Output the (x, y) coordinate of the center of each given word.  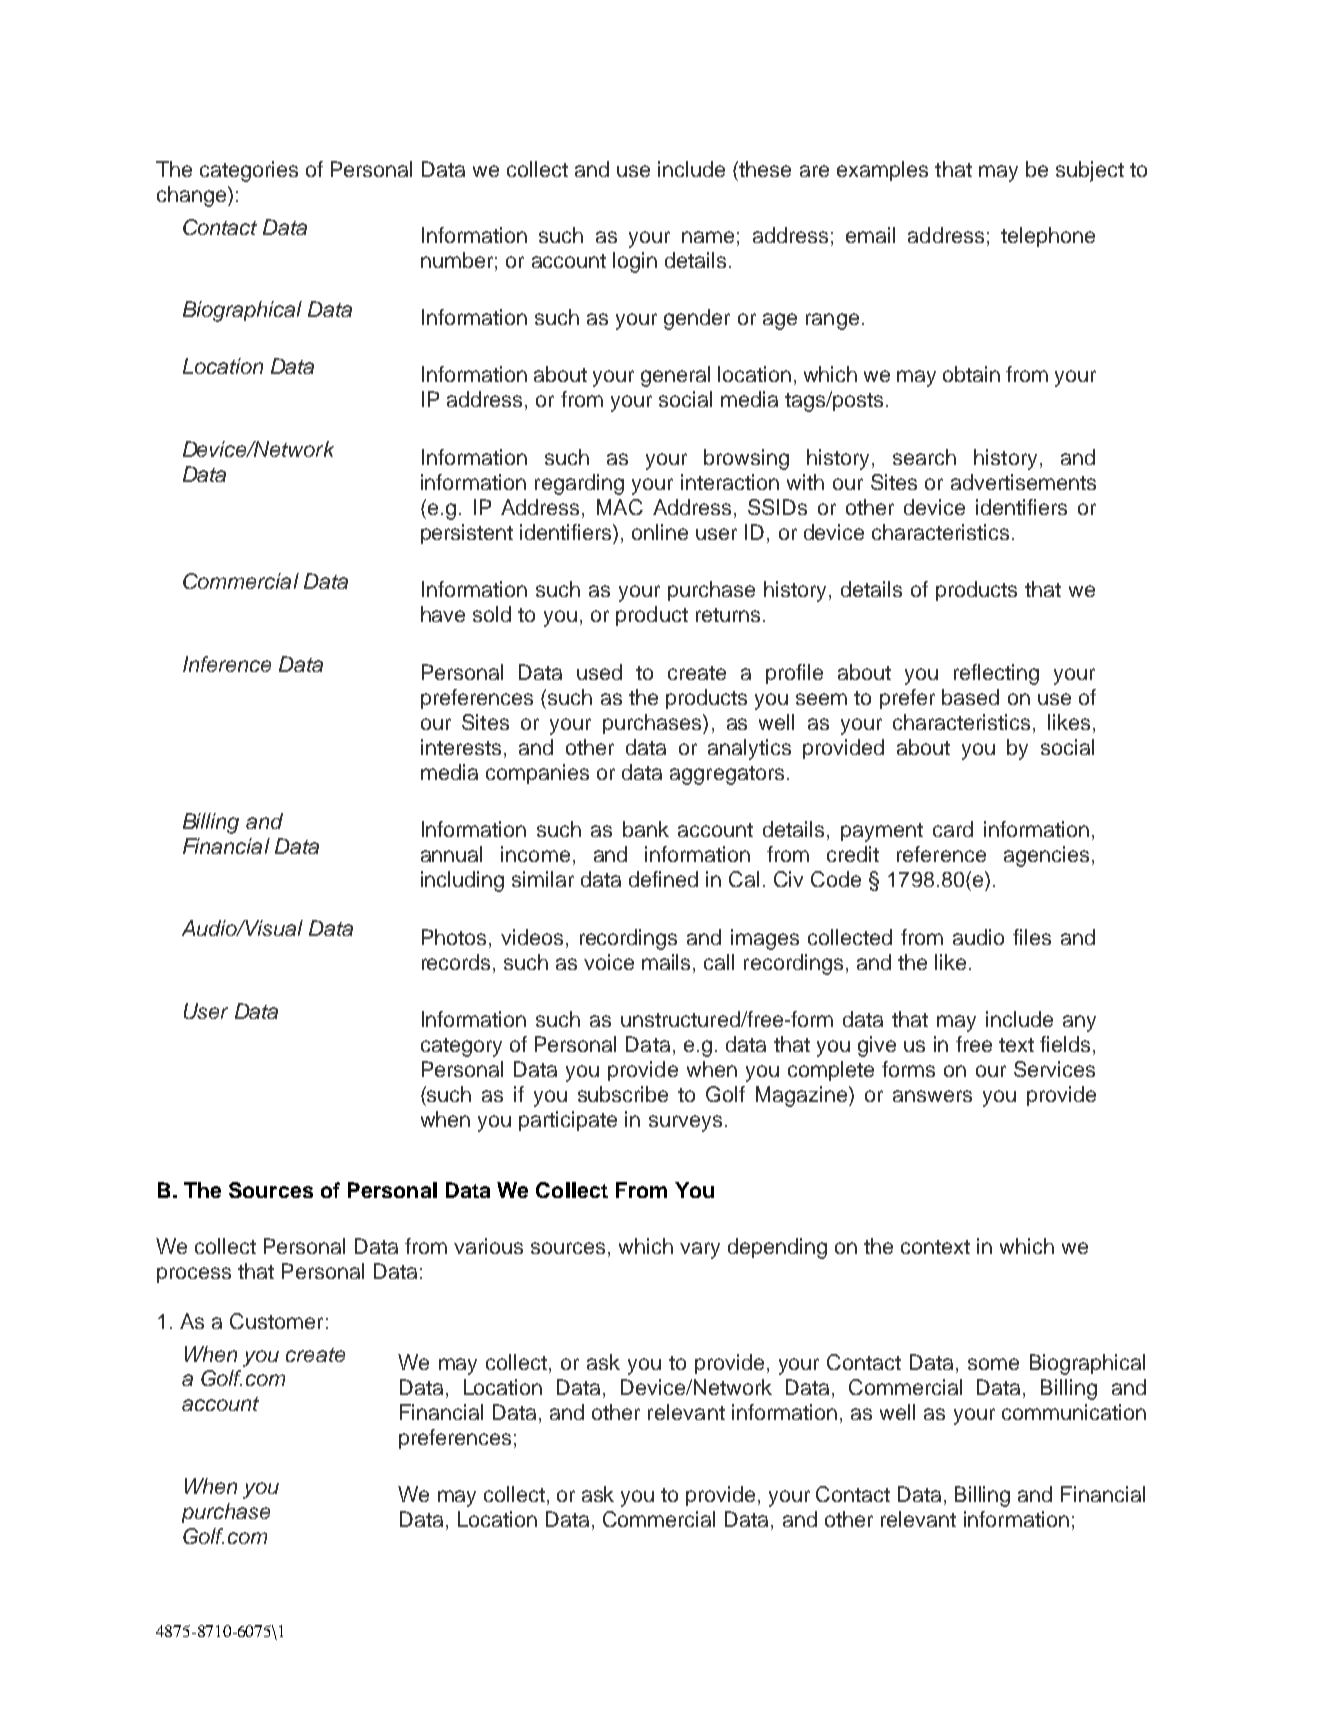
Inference (227, 664)
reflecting (996, 674)
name (708, 237)
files (1032, 937)
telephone (1048, 237)
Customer (276, 1321)
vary (700, 1250)
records (458, 962)
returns (728, 615)
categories (249, 171)
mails (668, 962)
